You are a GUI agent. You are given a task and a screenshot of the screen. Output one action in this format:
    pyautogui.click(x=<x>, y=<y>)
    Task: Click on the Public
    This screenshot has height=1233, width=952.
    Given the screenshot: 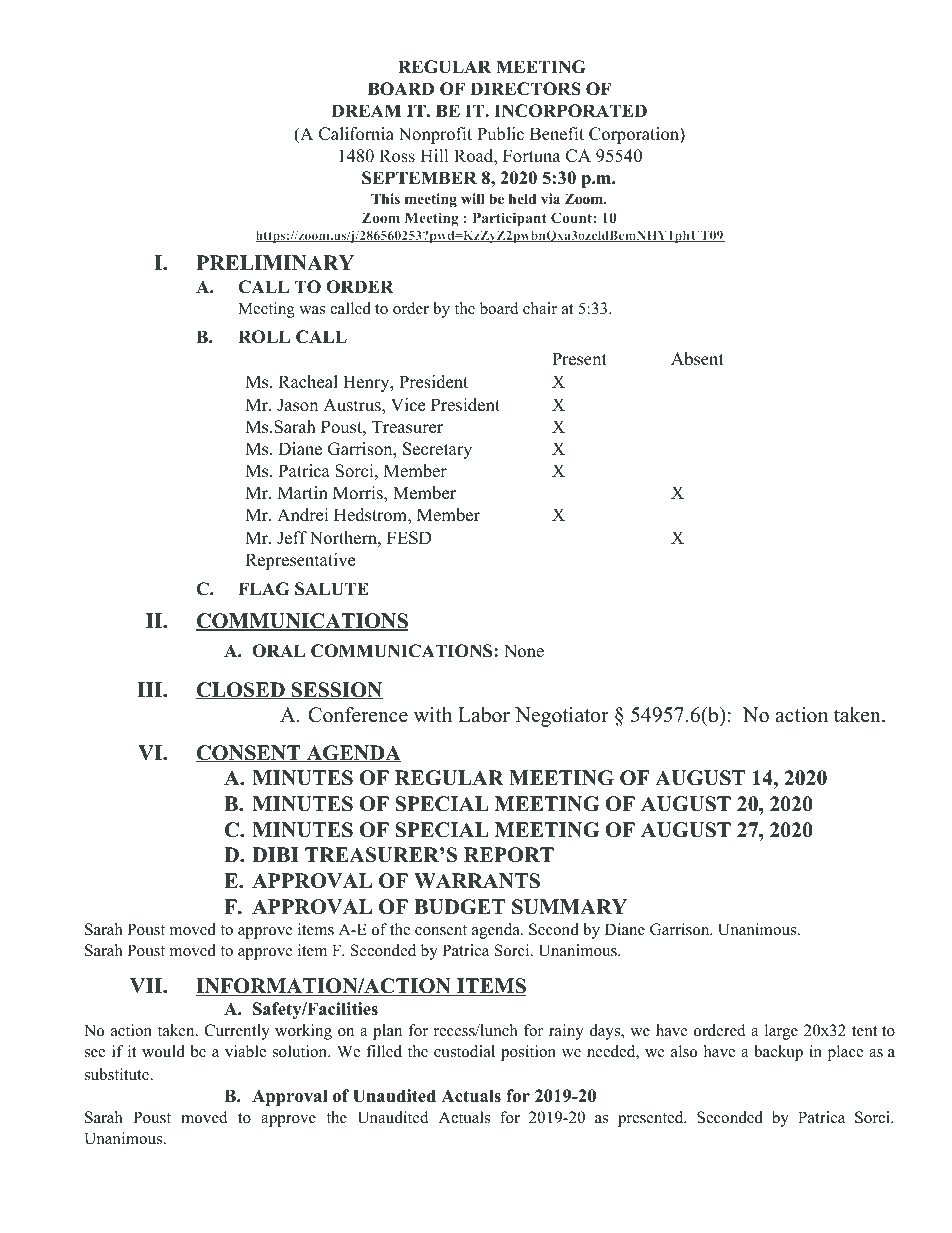 What is the action you would take?
    pyautogui.click(x=500, y=134)
